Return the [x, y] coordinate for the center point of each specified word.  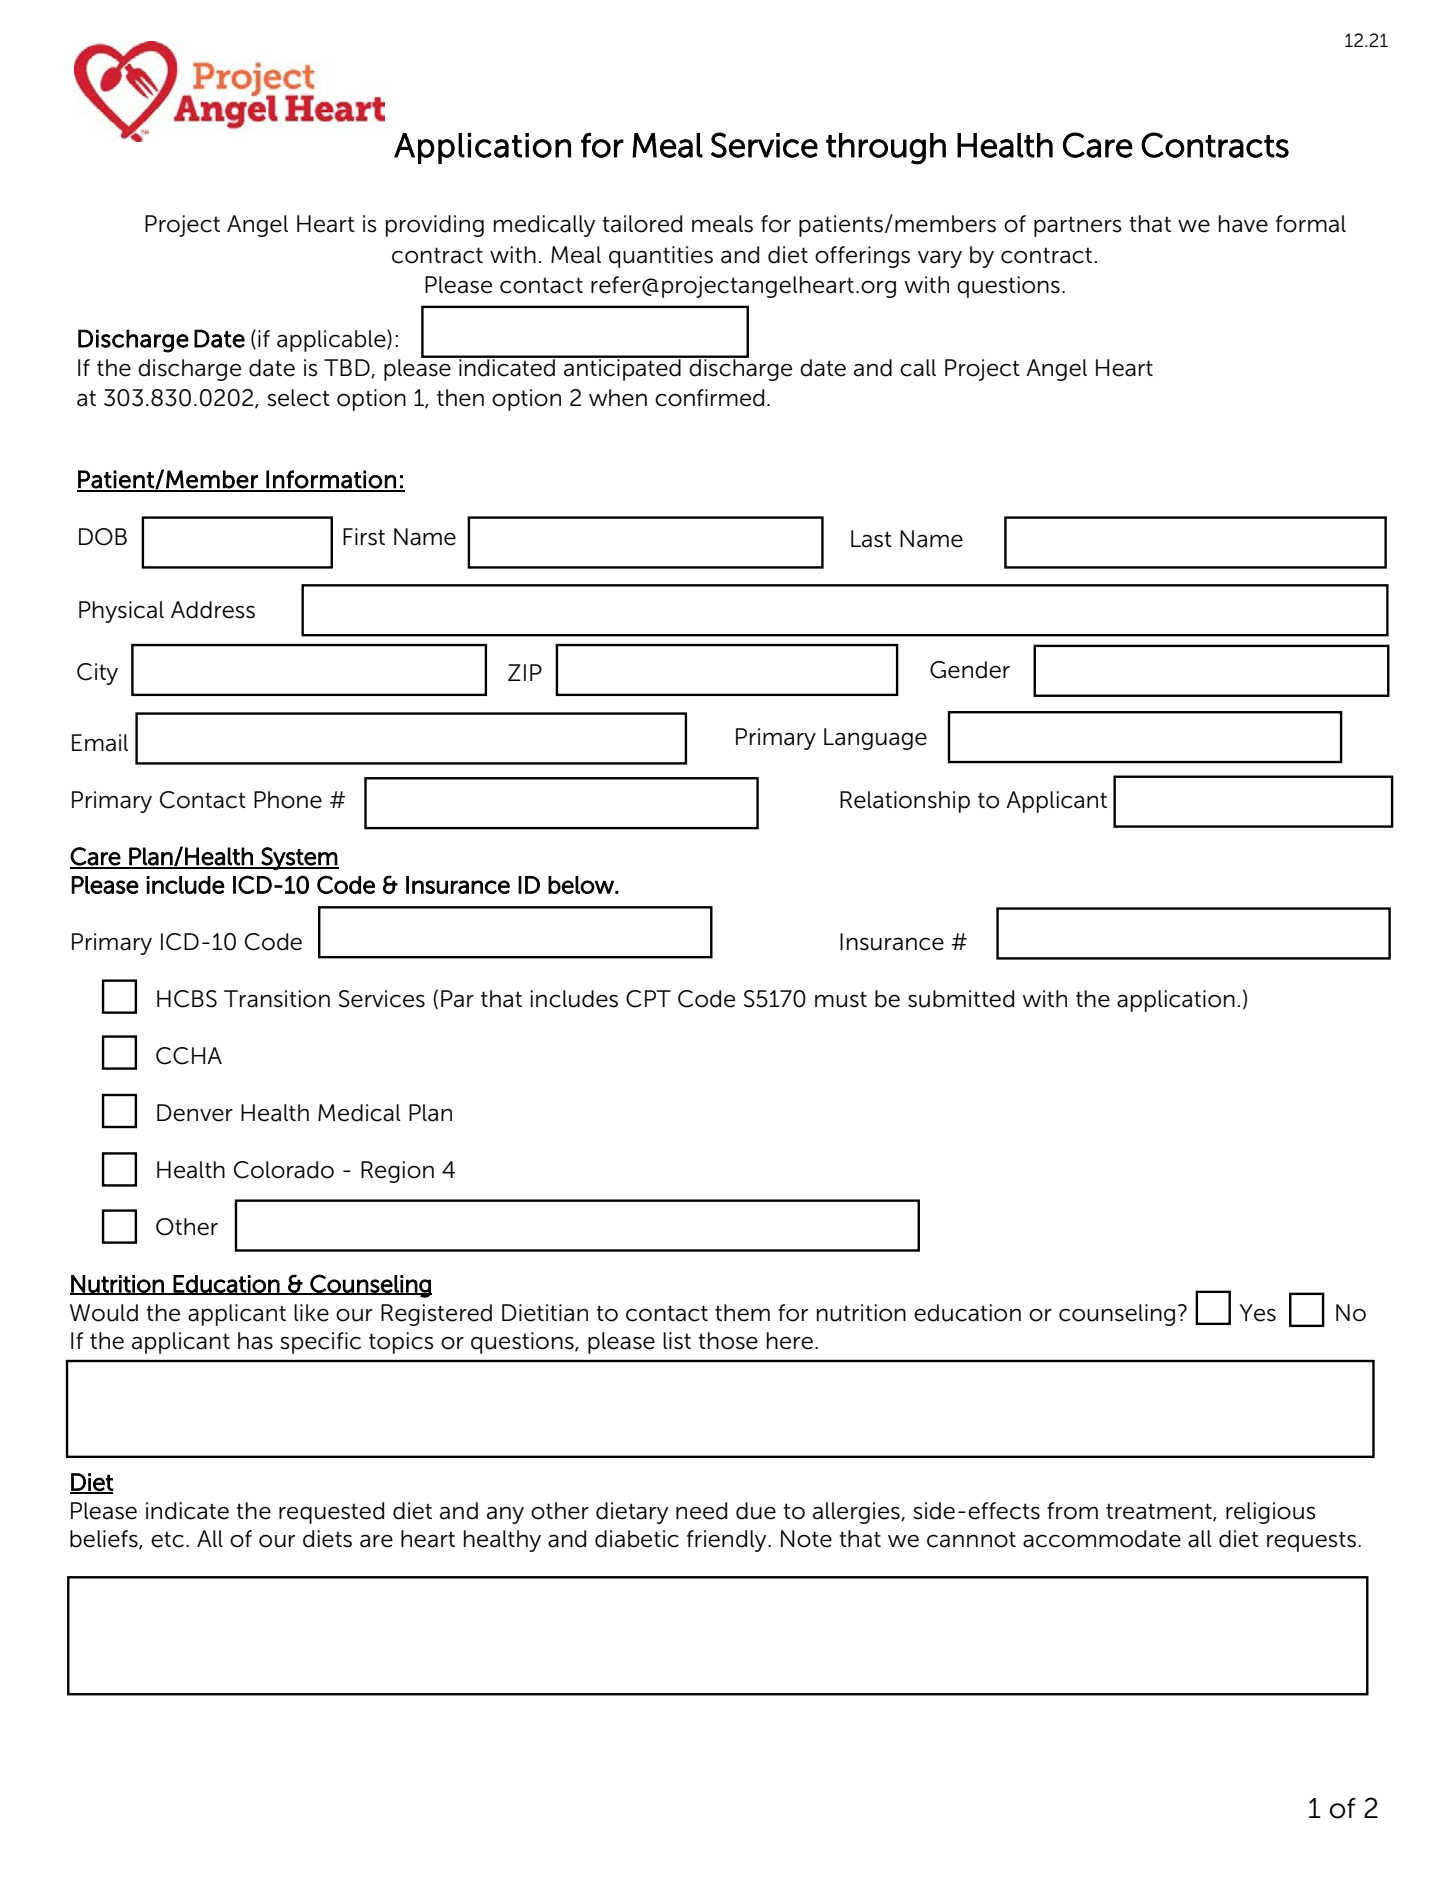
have [1243, 224]
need [701, 1511]
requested [331, 1513]
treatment [1160, 1512]
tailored [642, 224]
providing [435, 226]
